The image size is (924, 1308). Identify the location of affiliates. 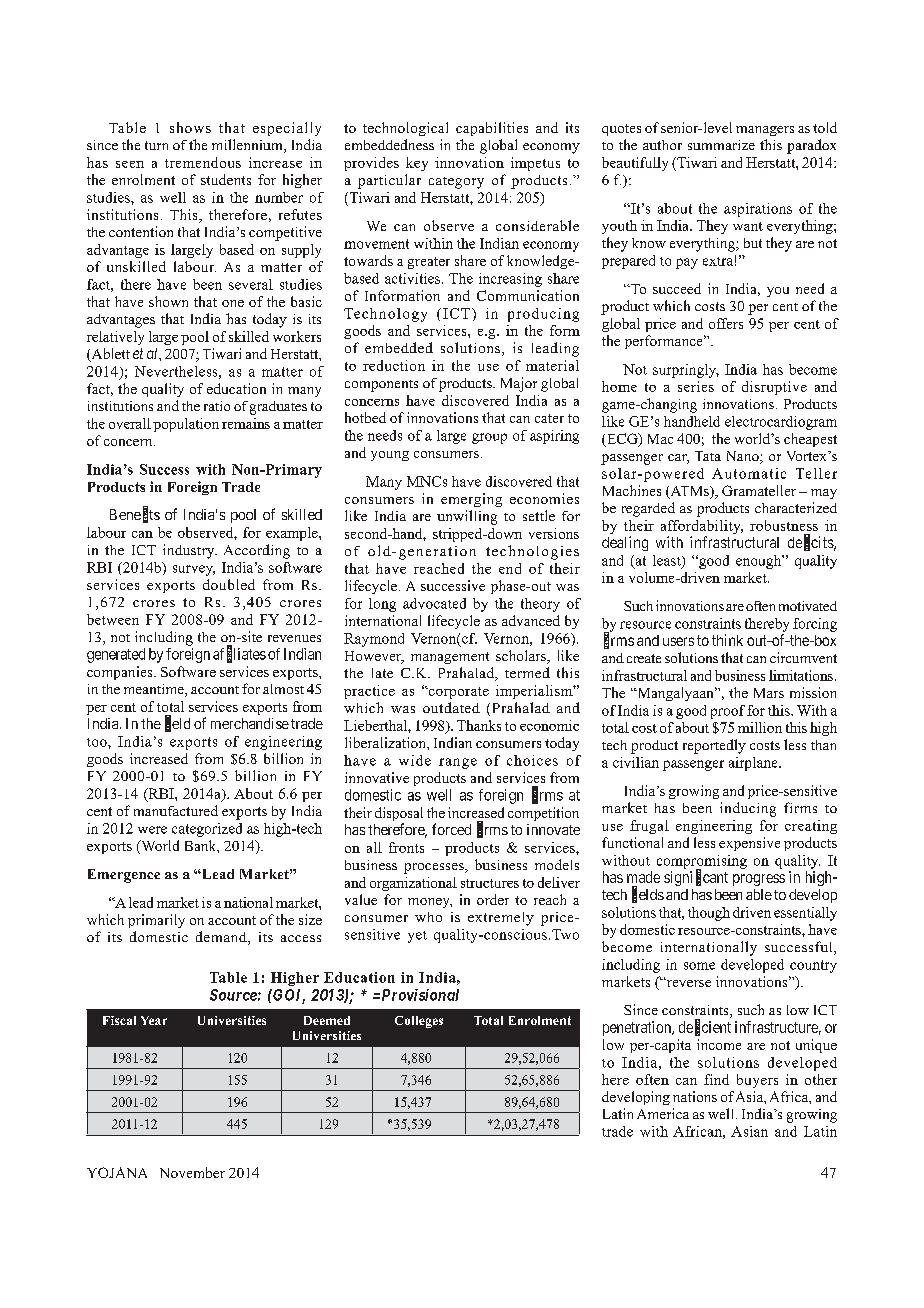
(239, 654).
